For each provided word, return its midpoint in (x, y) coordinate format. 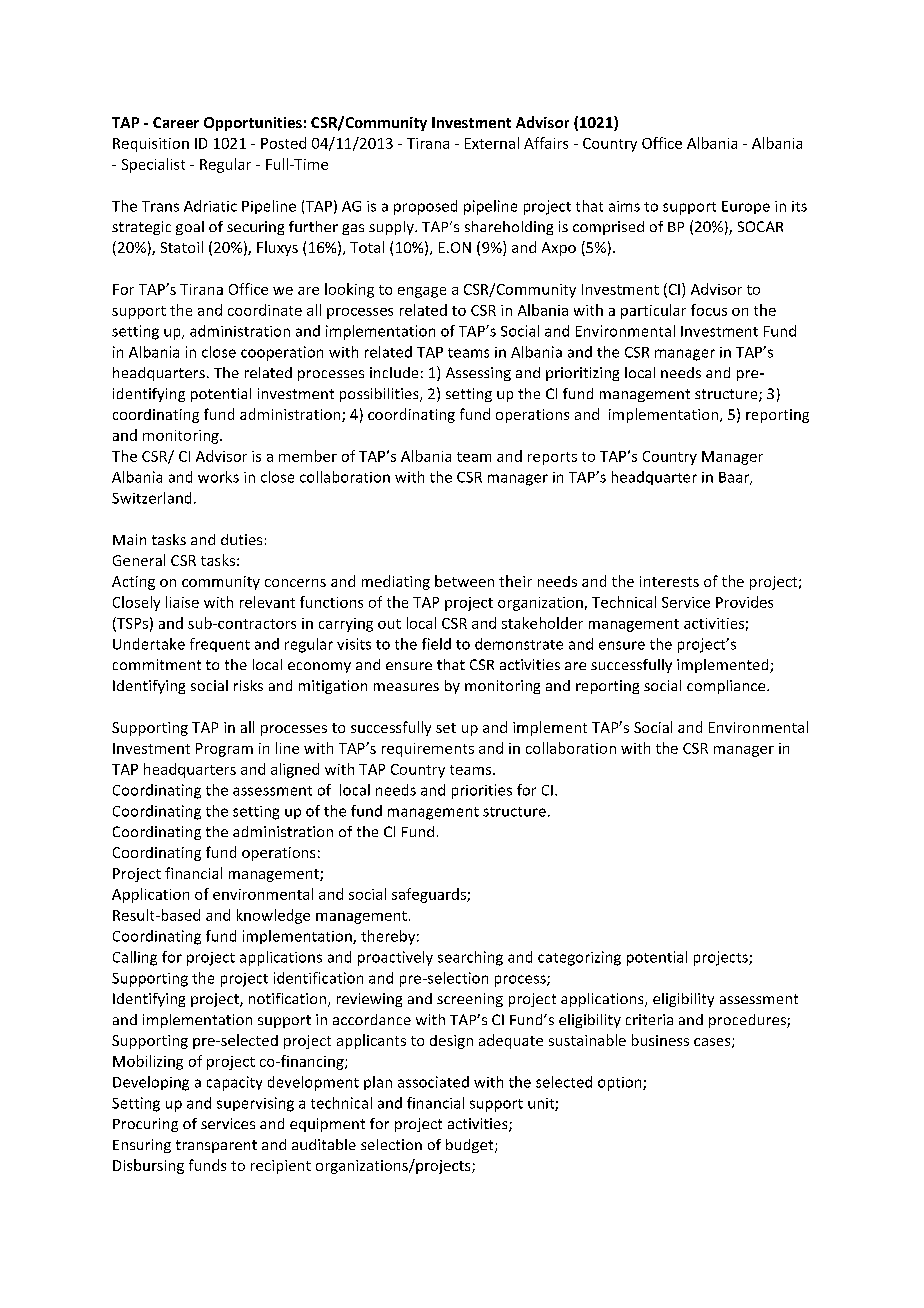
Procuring (145, 1125)
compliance (727, 687)
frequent (220, 645)
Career (176, 122)
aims (624, 206)
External (492, 143)
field (436, 644)
